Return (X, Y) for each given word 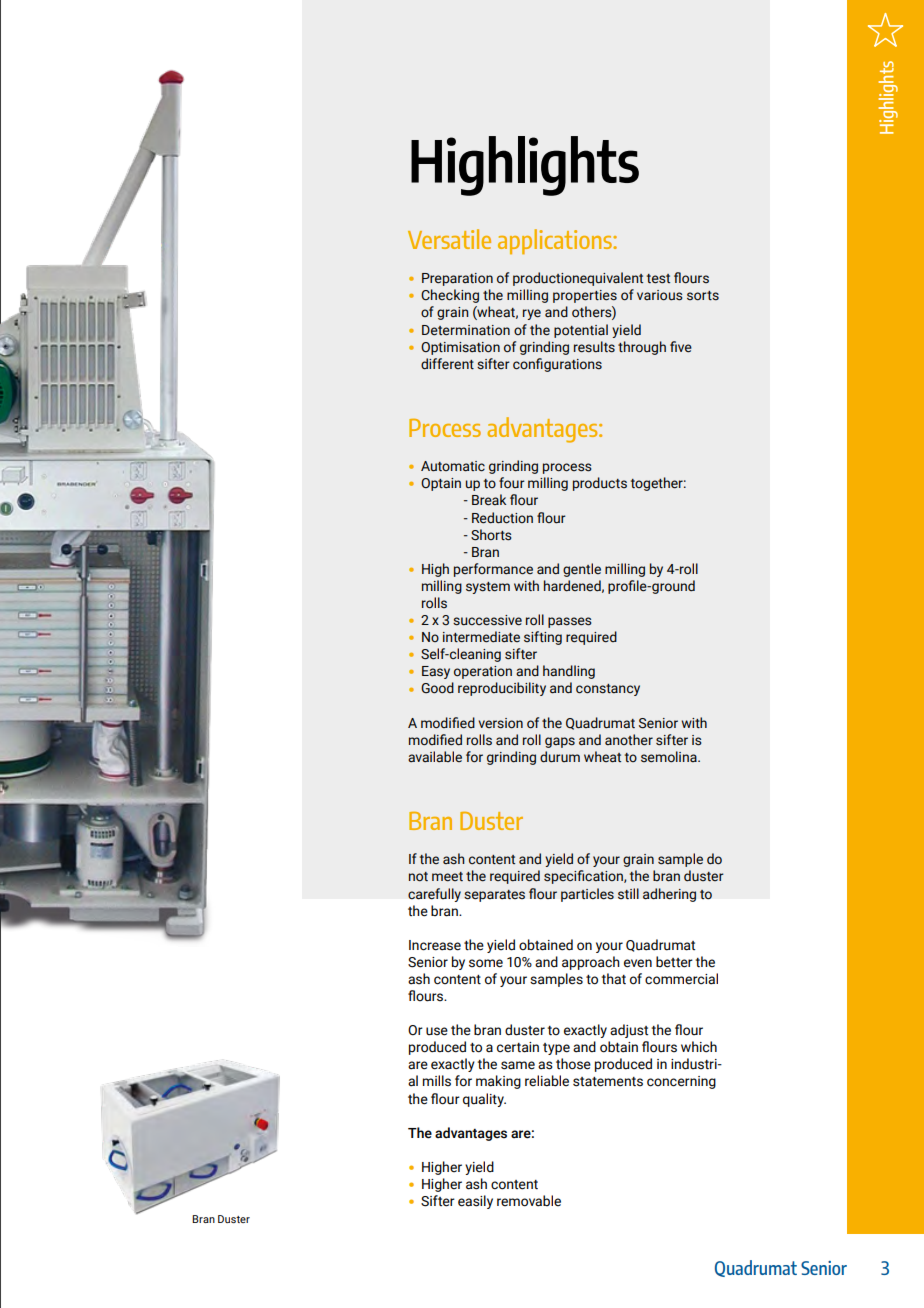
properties (585, 296)
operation (483, 672)
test (658, 279)
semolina (670, 757)
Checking (450, 296)
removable (529, 1201)
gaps (560, 742)
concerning (681, 1082)
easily (475, 1202)
